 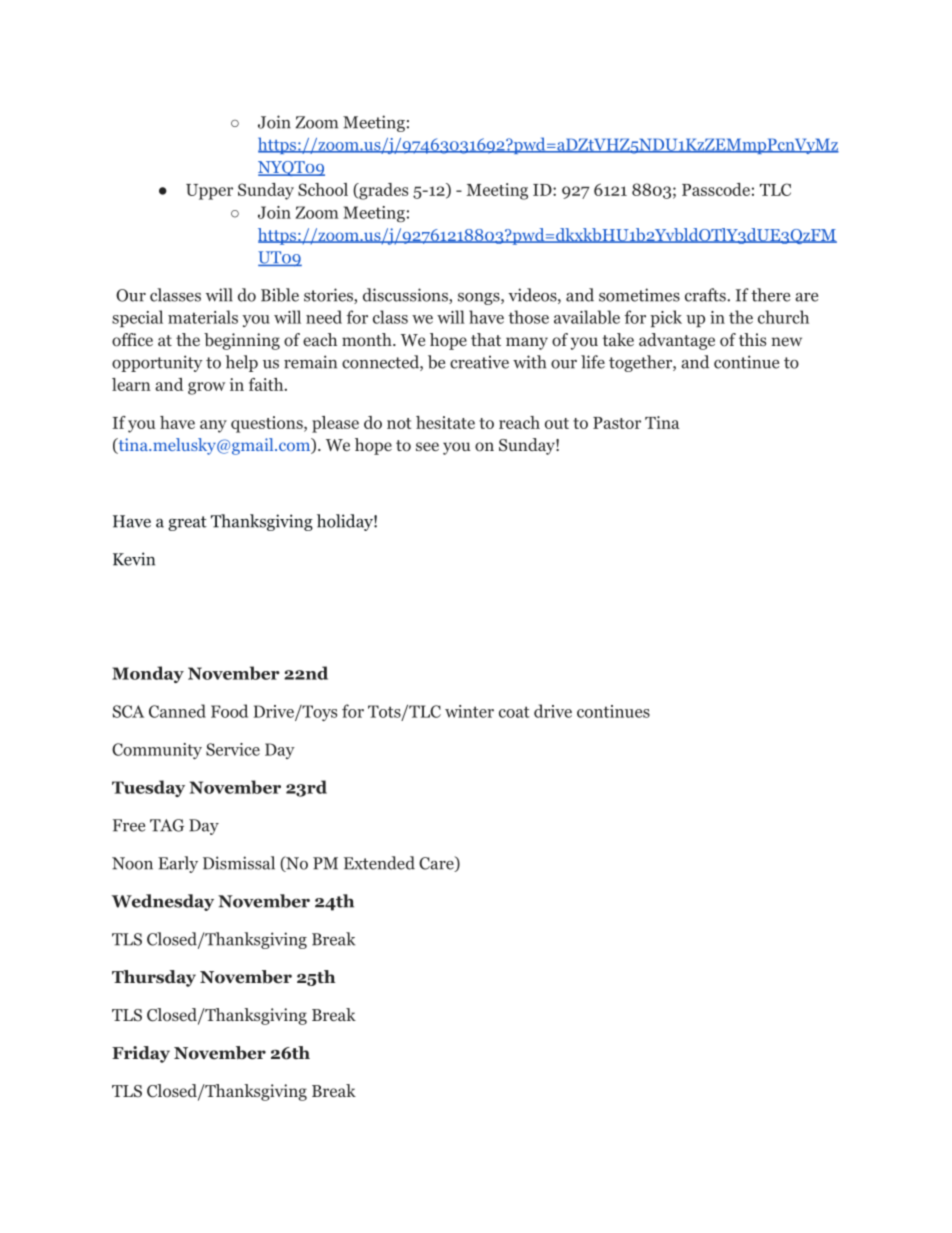 I want to click on grades, so click(x=382, y=191).
